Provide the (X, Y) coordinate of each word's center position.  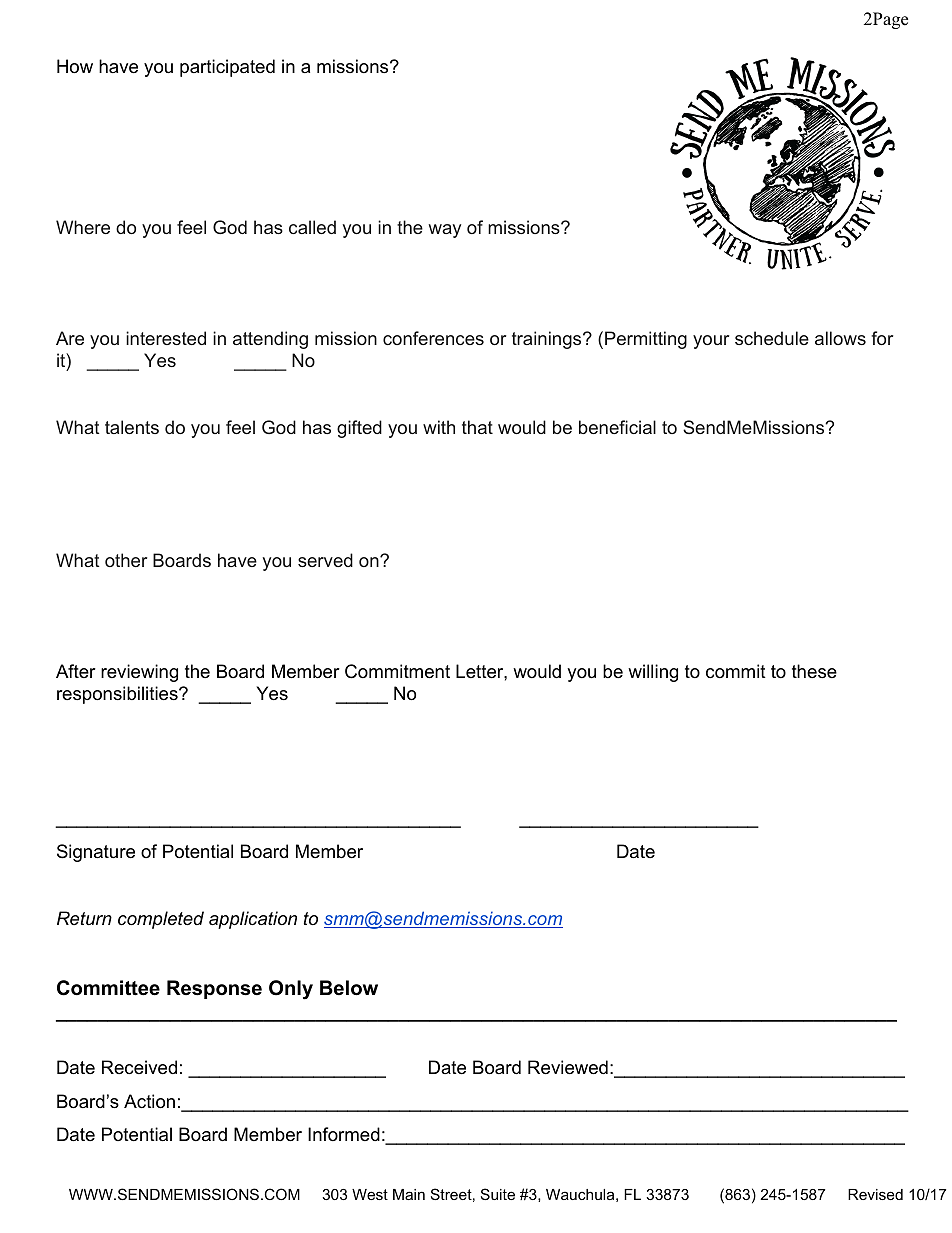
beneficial (617, 427)
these (814, 671)
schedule (772, 338)
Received (139, 1067)
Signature (96, 853)
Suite (498, 1194)
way (444, 231)
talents (132, 427)
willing (653, 673)
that (477, 427)
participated (227, 68)
